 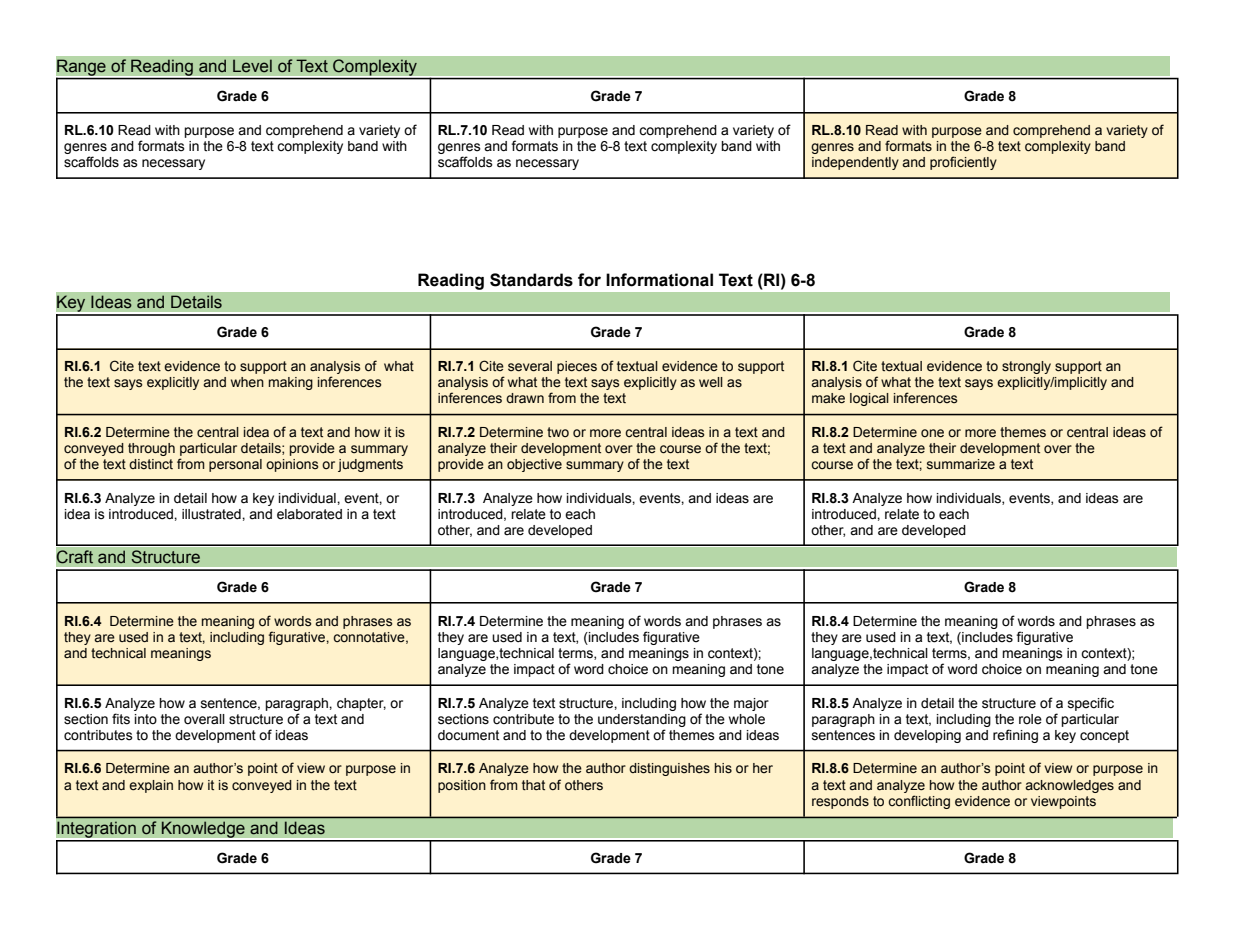 What do you see at coordinates (531, 280) in the screenshot?
I see `Standards` at bounding box center [531, 280].
